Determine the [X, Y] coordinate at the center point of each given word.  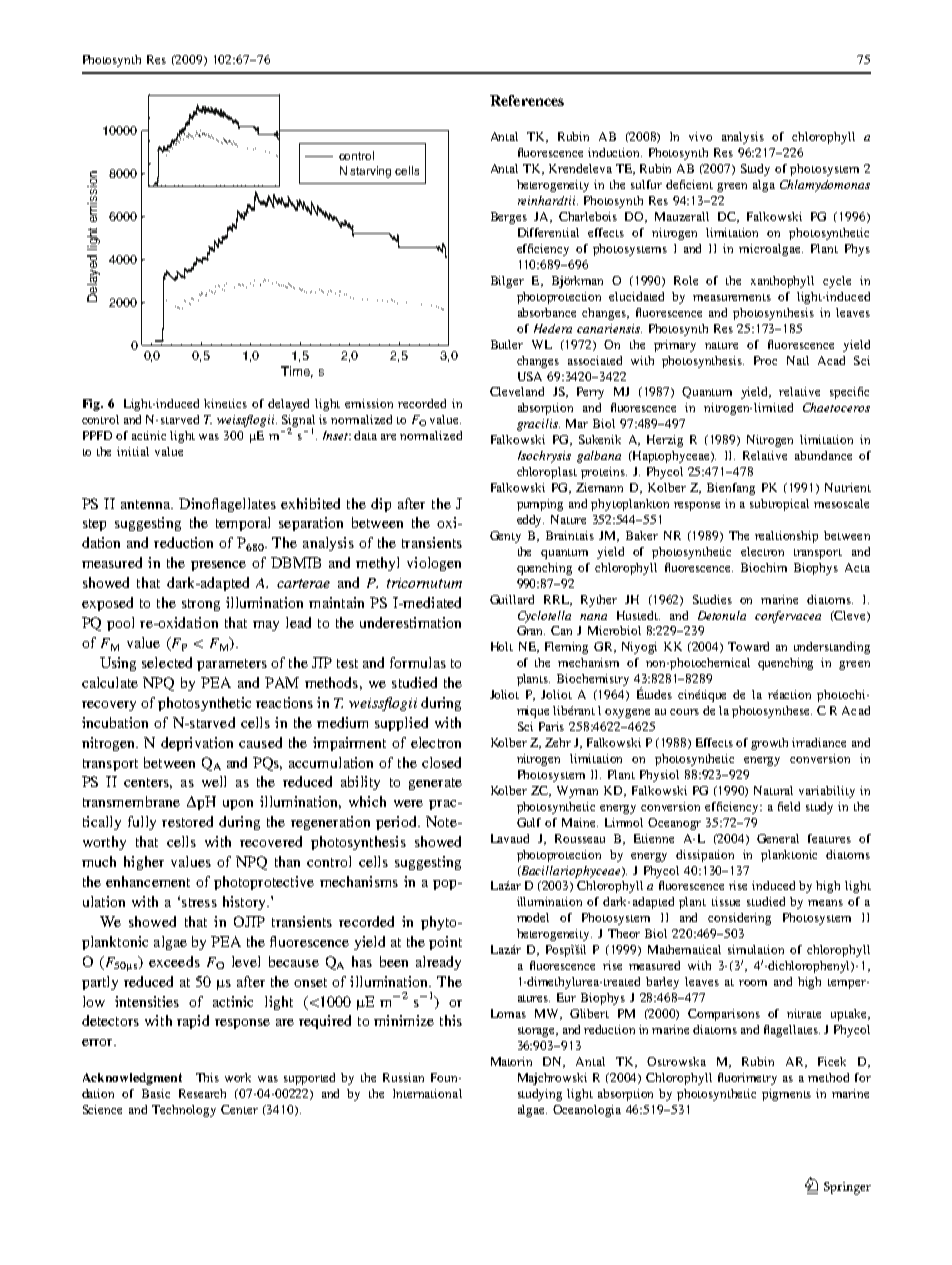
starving [370, 172]
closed [441, 762]
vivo [700, 136]
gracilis [538, 425]
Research [202, 1093]
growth [769, 744]
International [427, 1093]
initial [133, 451]
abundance [823, 455]
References [527, 100]
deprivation [197, 744]
